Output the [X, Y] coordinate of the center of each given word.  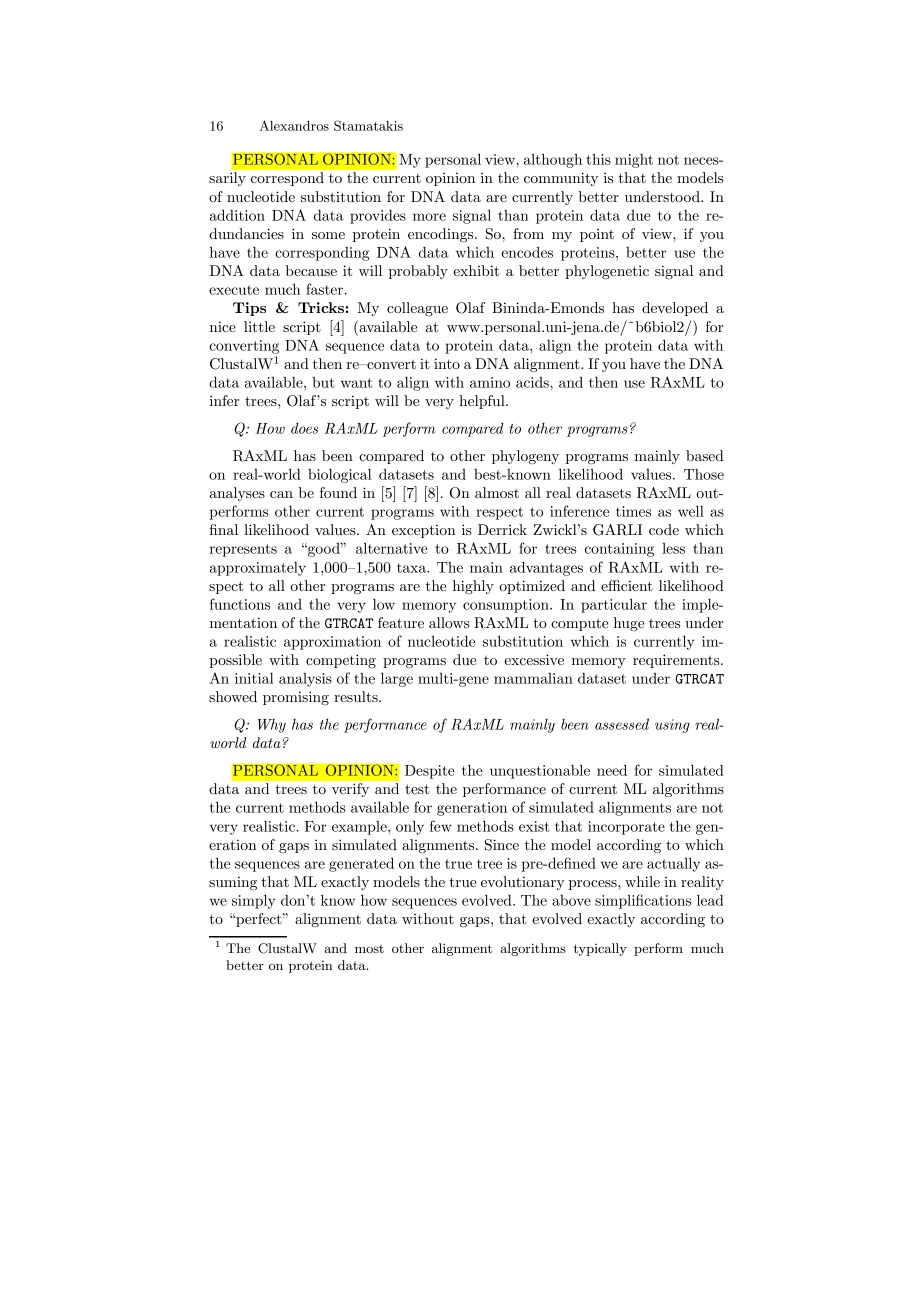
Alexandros [294, 125]
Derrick [502, 529]
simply [254, 901]
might [634, 161]
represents [243, 550]
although [553, 160]
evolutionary [523, 883]
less [673, 548]
